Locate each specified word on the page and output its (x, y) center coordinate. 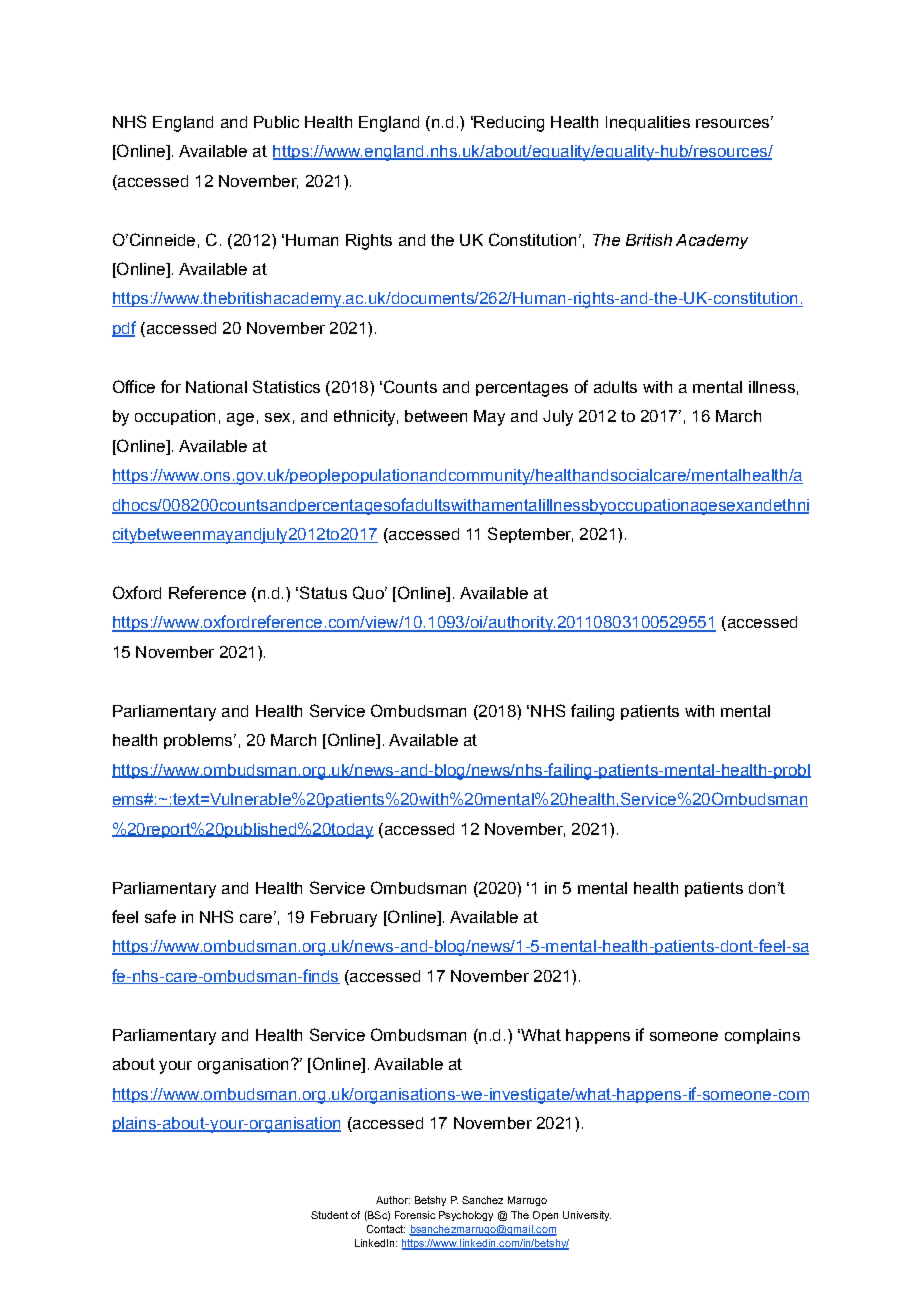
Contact (386, 1229)
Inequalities (648, 123)
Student (329, 1215)
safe (160, 916)
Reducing (508, 124)
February (344, 919)
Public (276, 122)
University (587, 1216)
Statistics (286, 386)
